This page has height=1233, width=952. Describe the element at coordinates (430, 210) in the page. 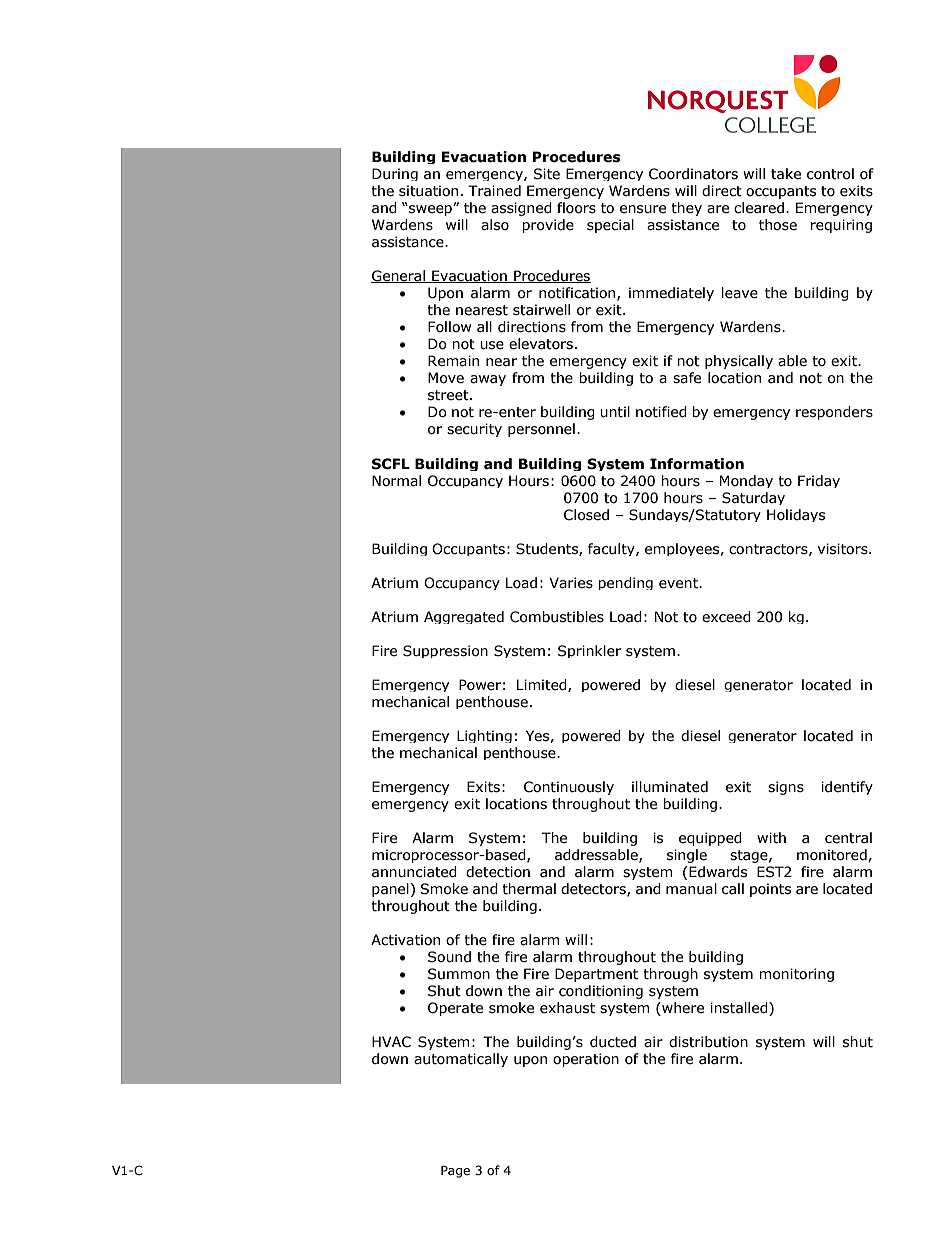

I see `sweep` at that location.
